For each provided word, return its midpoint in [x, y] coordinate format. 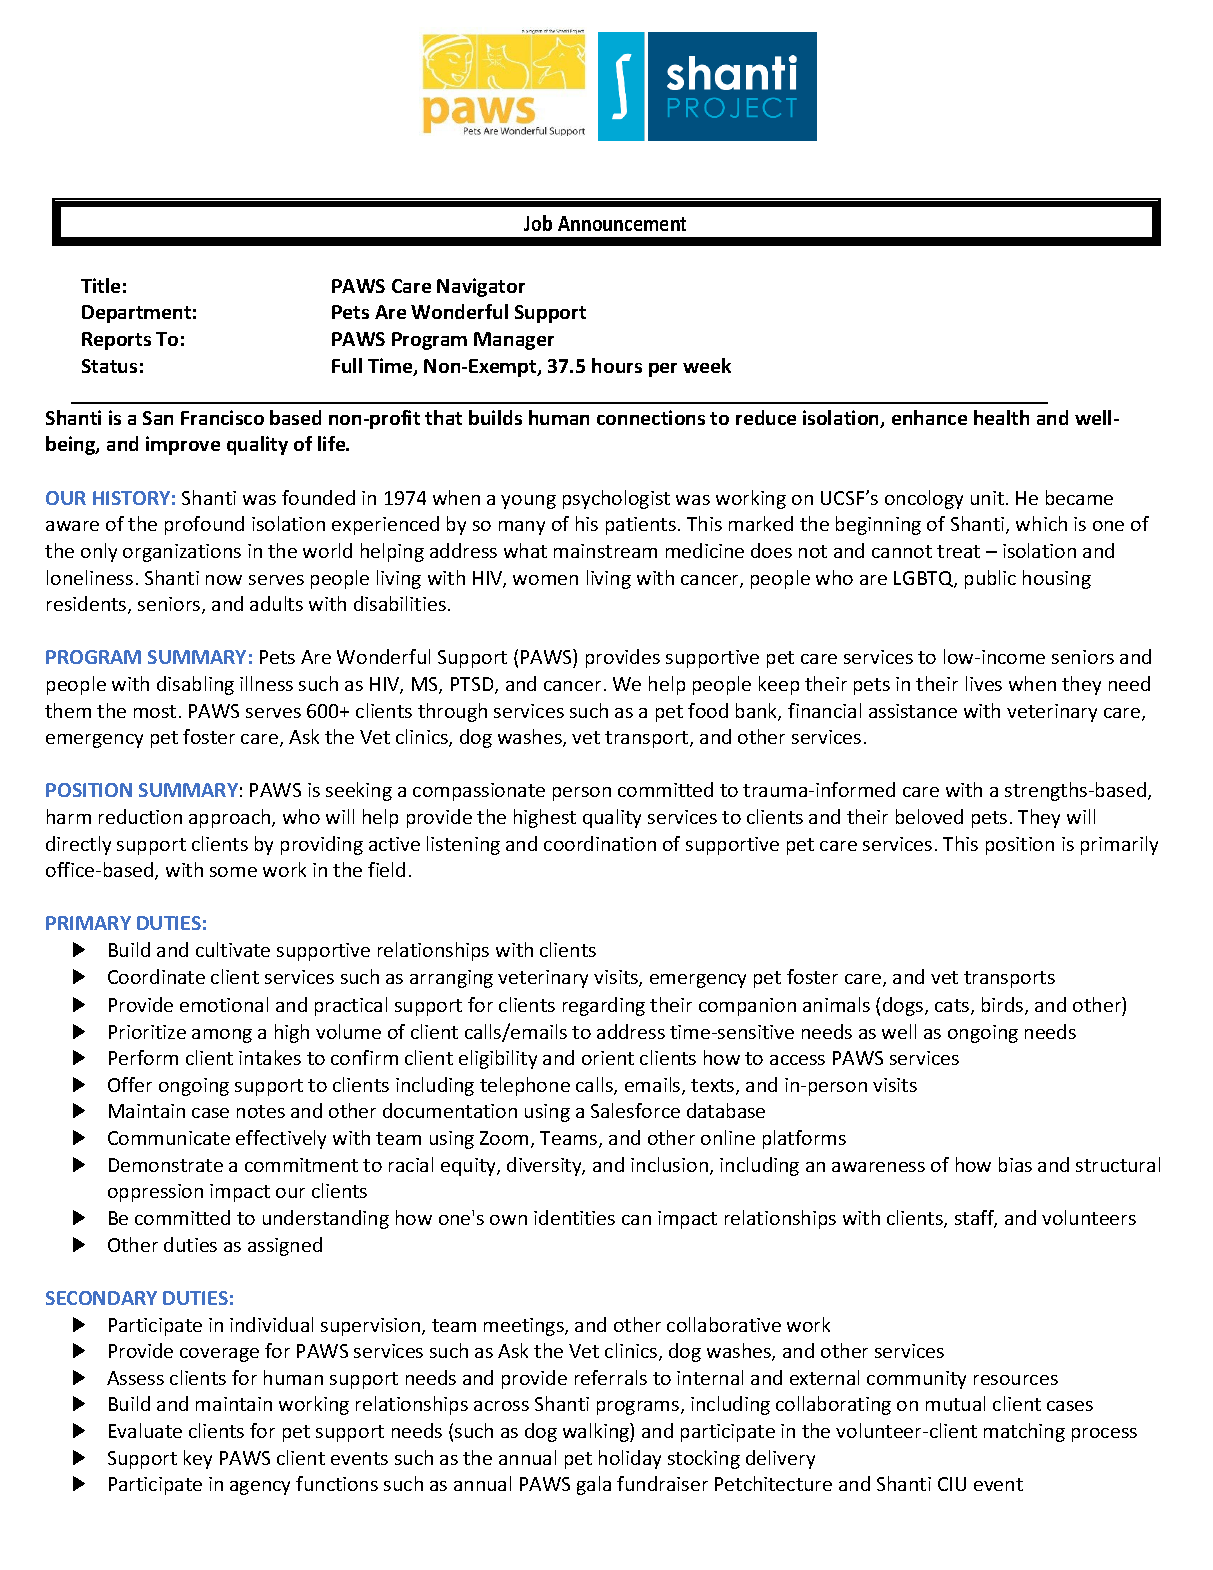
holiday [630, 1459]
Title [100, 285]
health [1001, 417]
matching [1024, 1432]
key [198, 1459]
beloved [929, 816]
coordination [600, 843]
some [233, 872]
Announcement [622, 223]
